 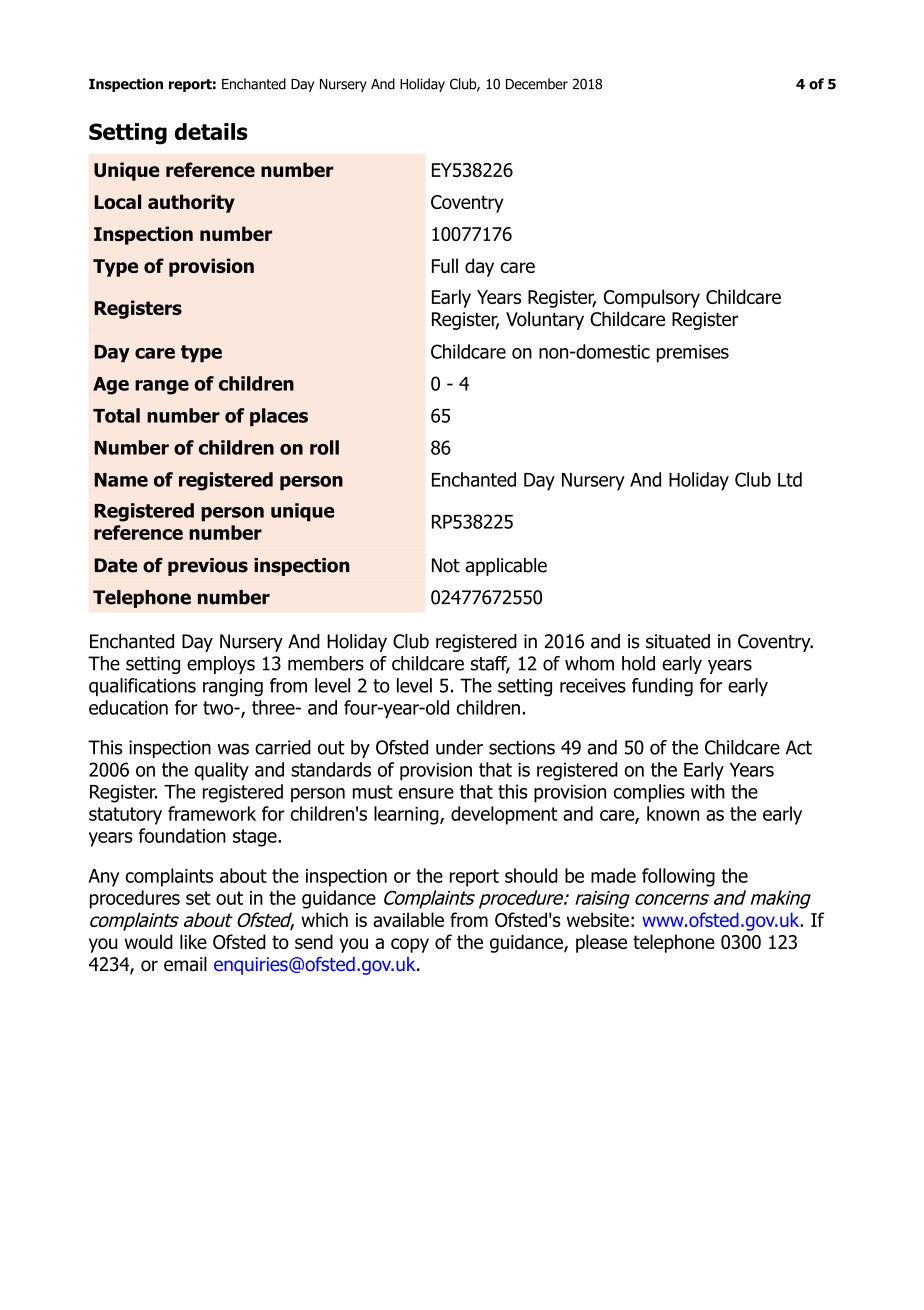 I want to click on with, so click(x=708, y=791).
